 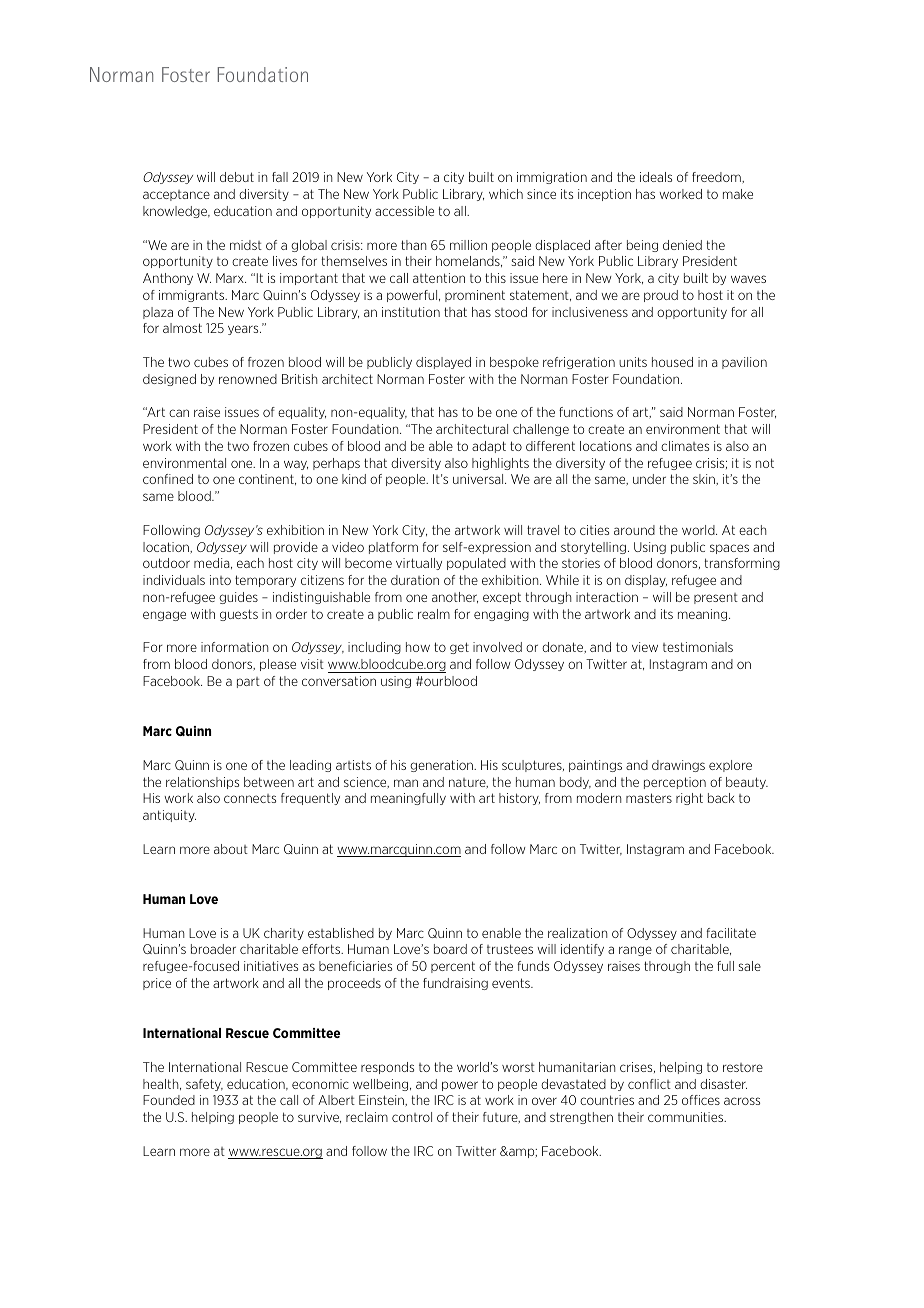 What do you see at coordinates (204, 1085) in the screenshot?
I see `safety` at bounding box center [204, 1085].
